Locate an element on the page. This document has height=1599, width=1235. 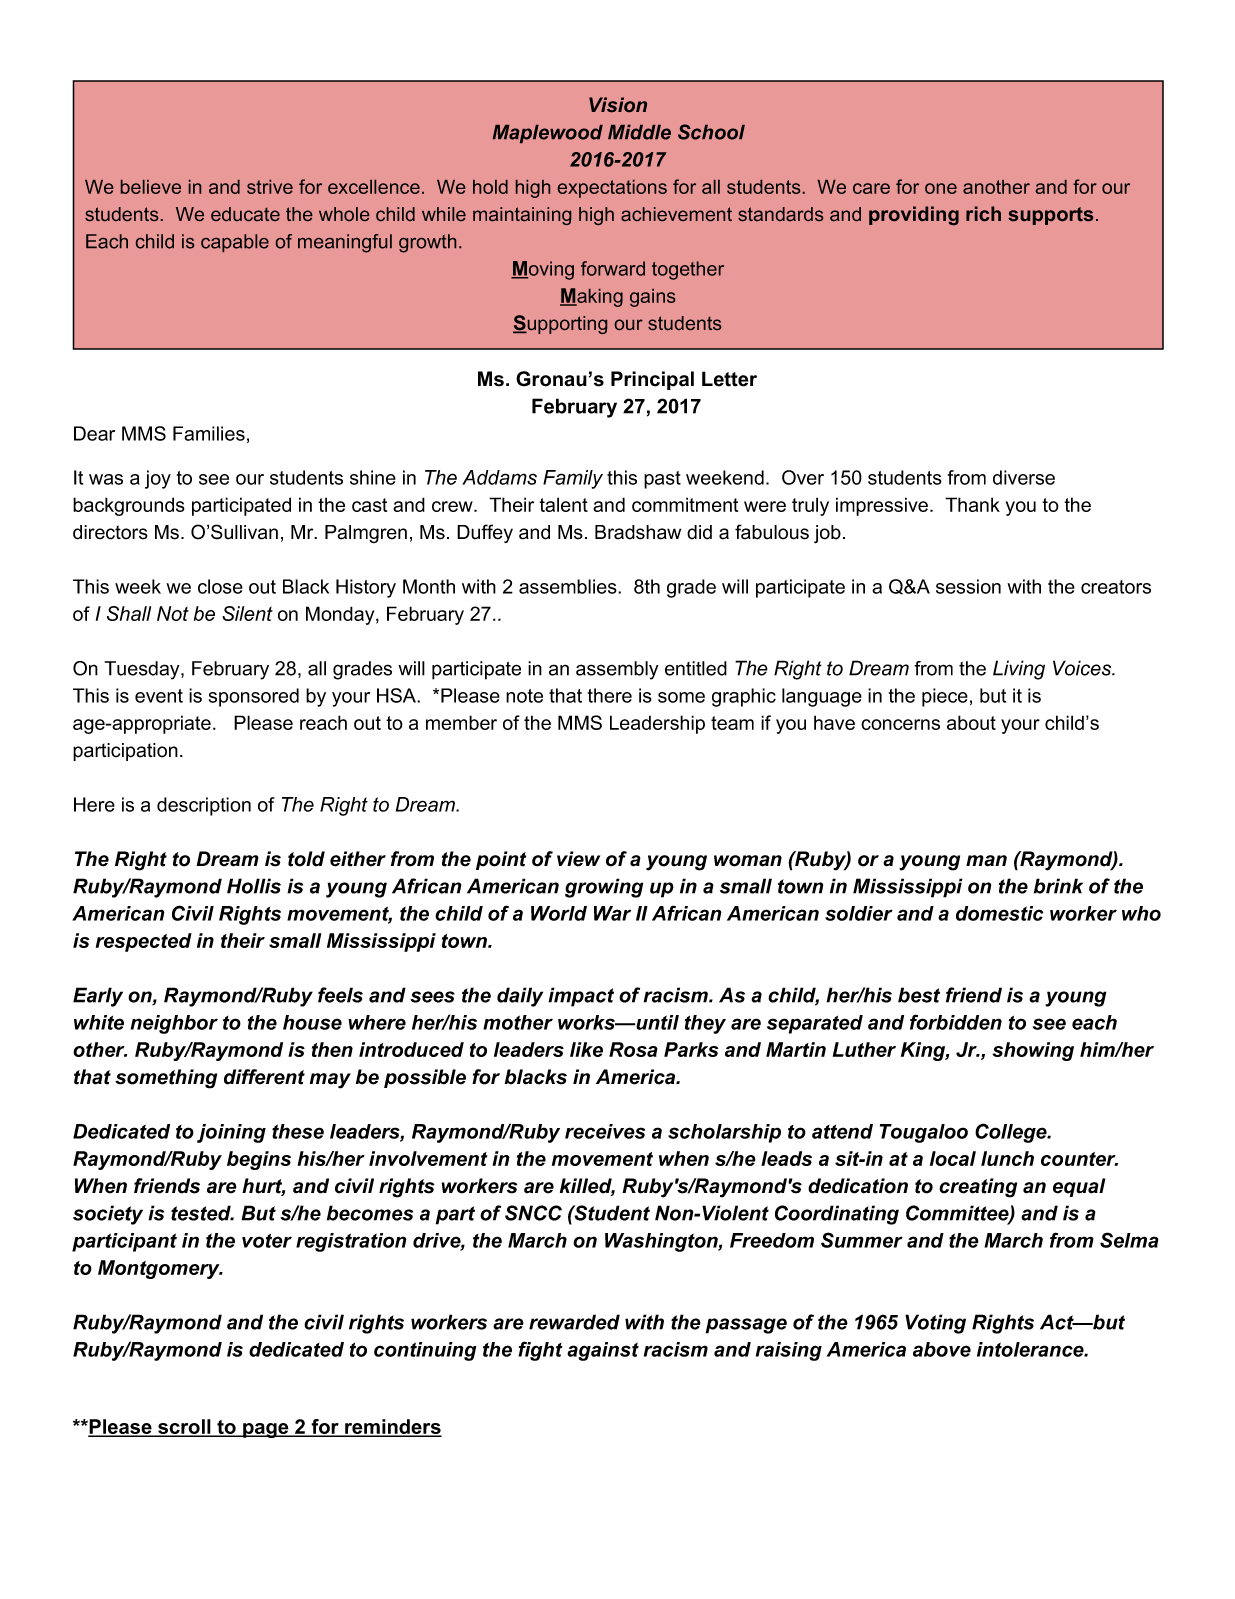
Rosa is located at coordinates (633, 1049).
